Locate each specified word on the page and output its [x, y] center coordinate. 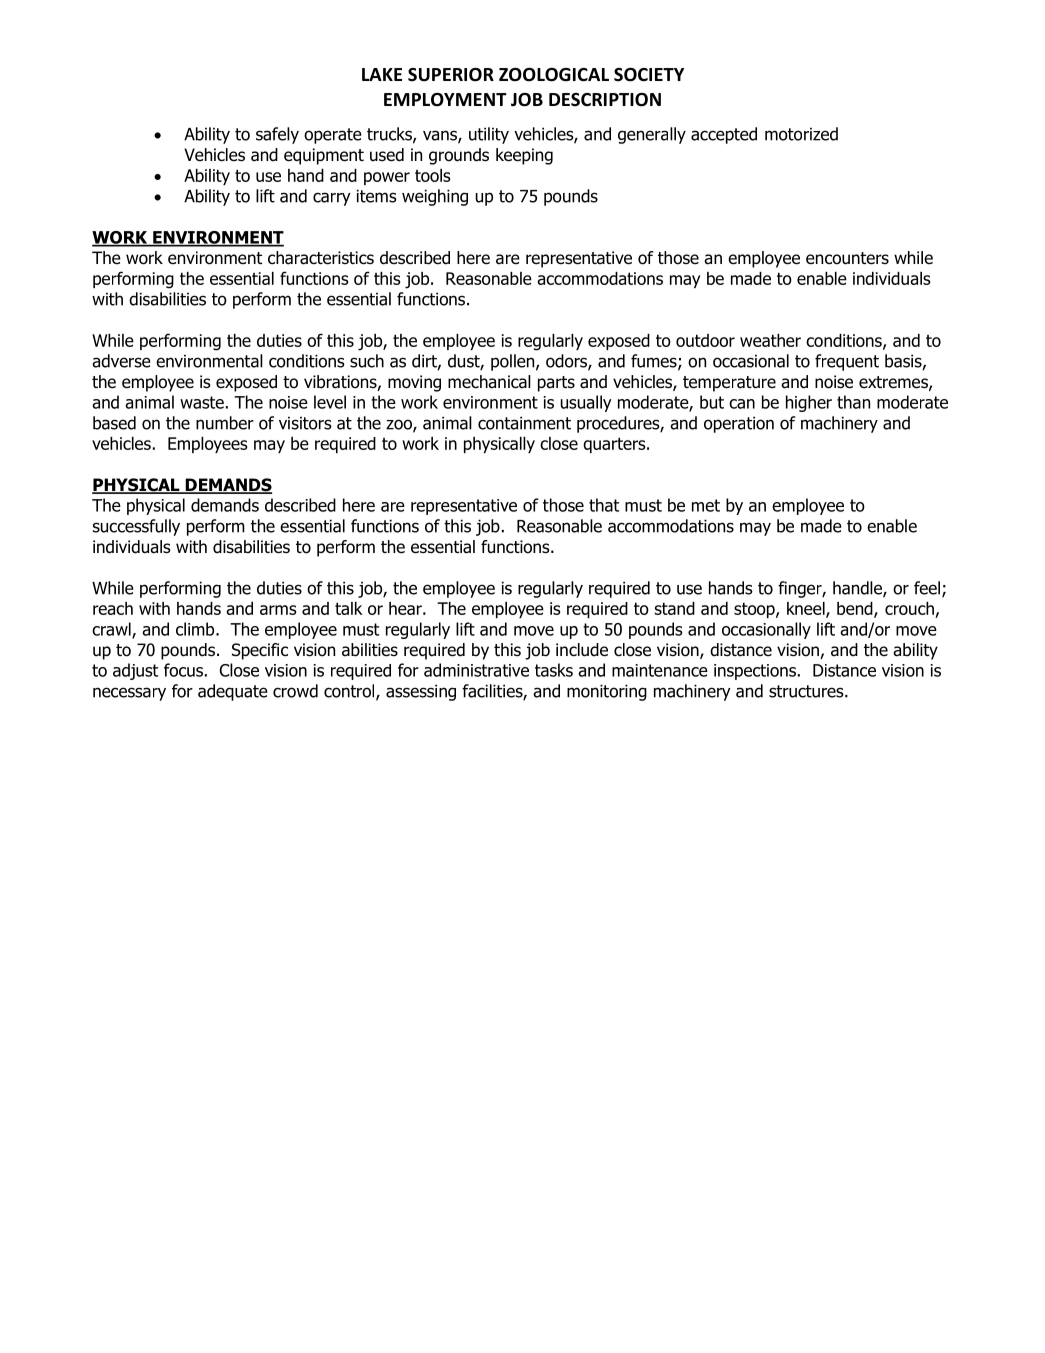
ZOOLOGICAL [554, 75]
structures [807, 691]
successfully [136, 527]
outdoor [705, 340]
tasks [554, 670]
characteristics [321, 258]
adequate [233, 692]
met [706, 505]
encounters [847, 258]
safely [277, 135]
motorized [801, 134]
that [604, 505]
